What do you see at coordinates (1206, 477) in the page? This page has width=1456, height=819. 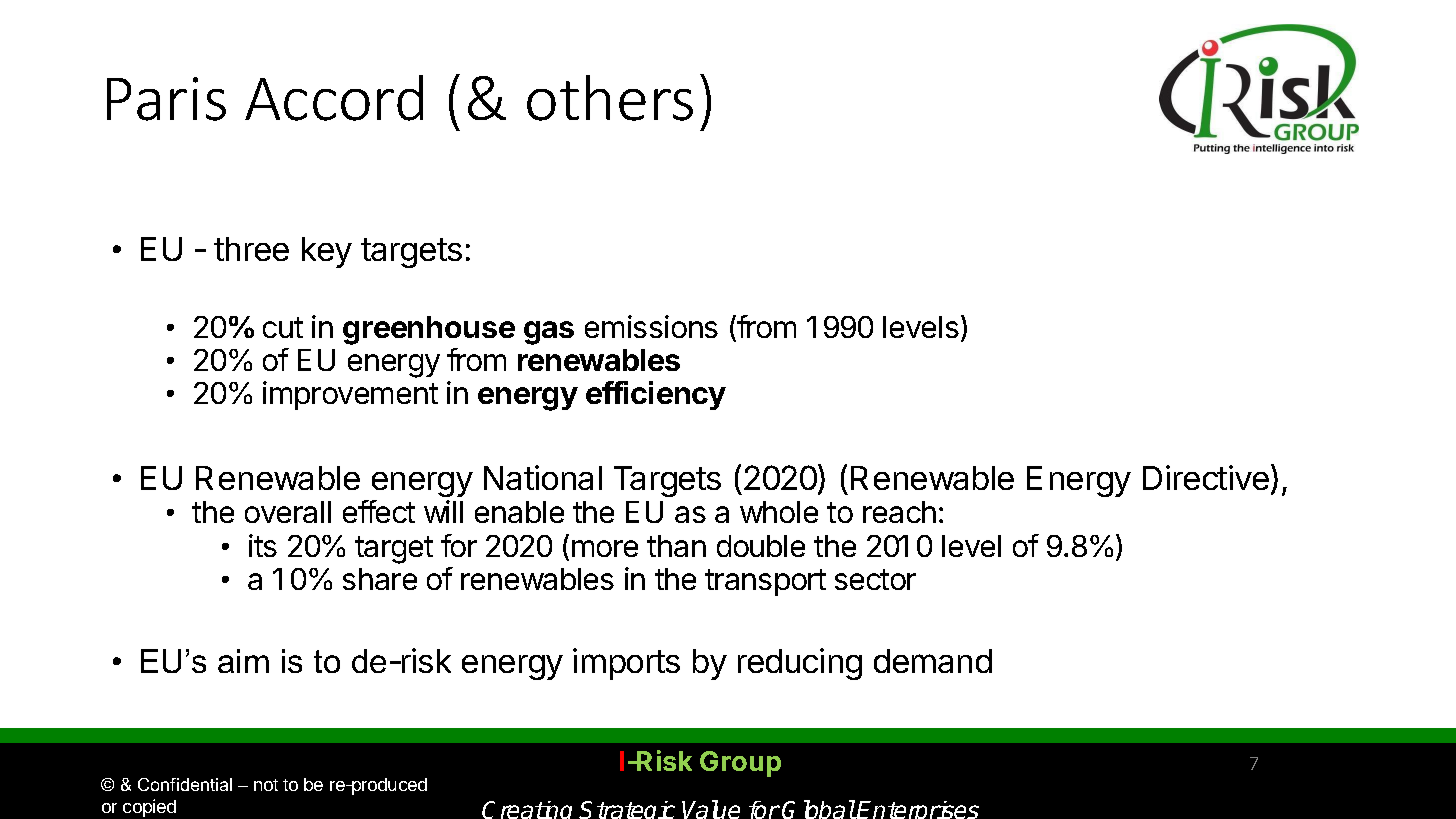 I see `Directive` at bounding box center [1206, 477].
